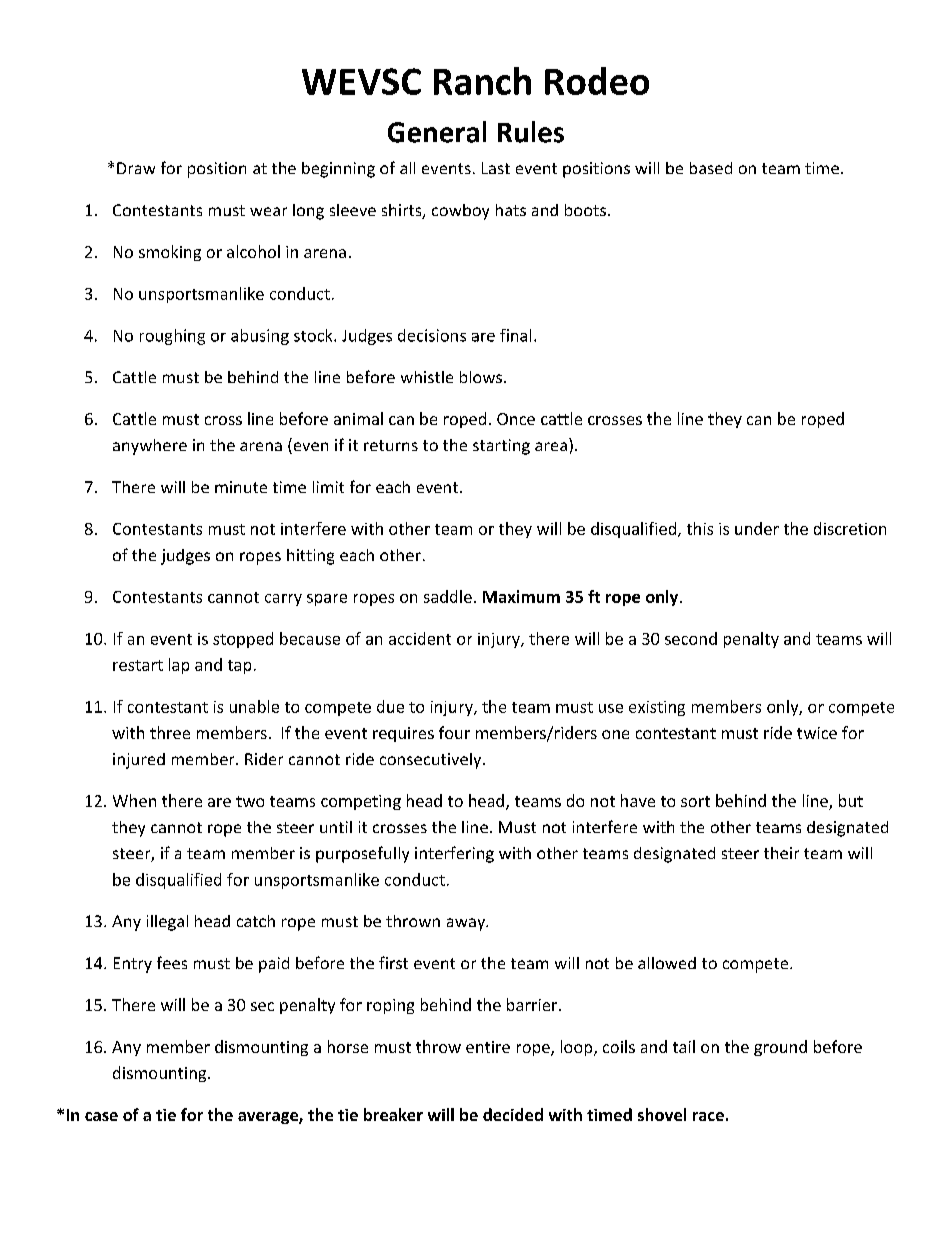  Describe the element at coordinates (711, 168) in the screenshot. I see `based` at that location.
